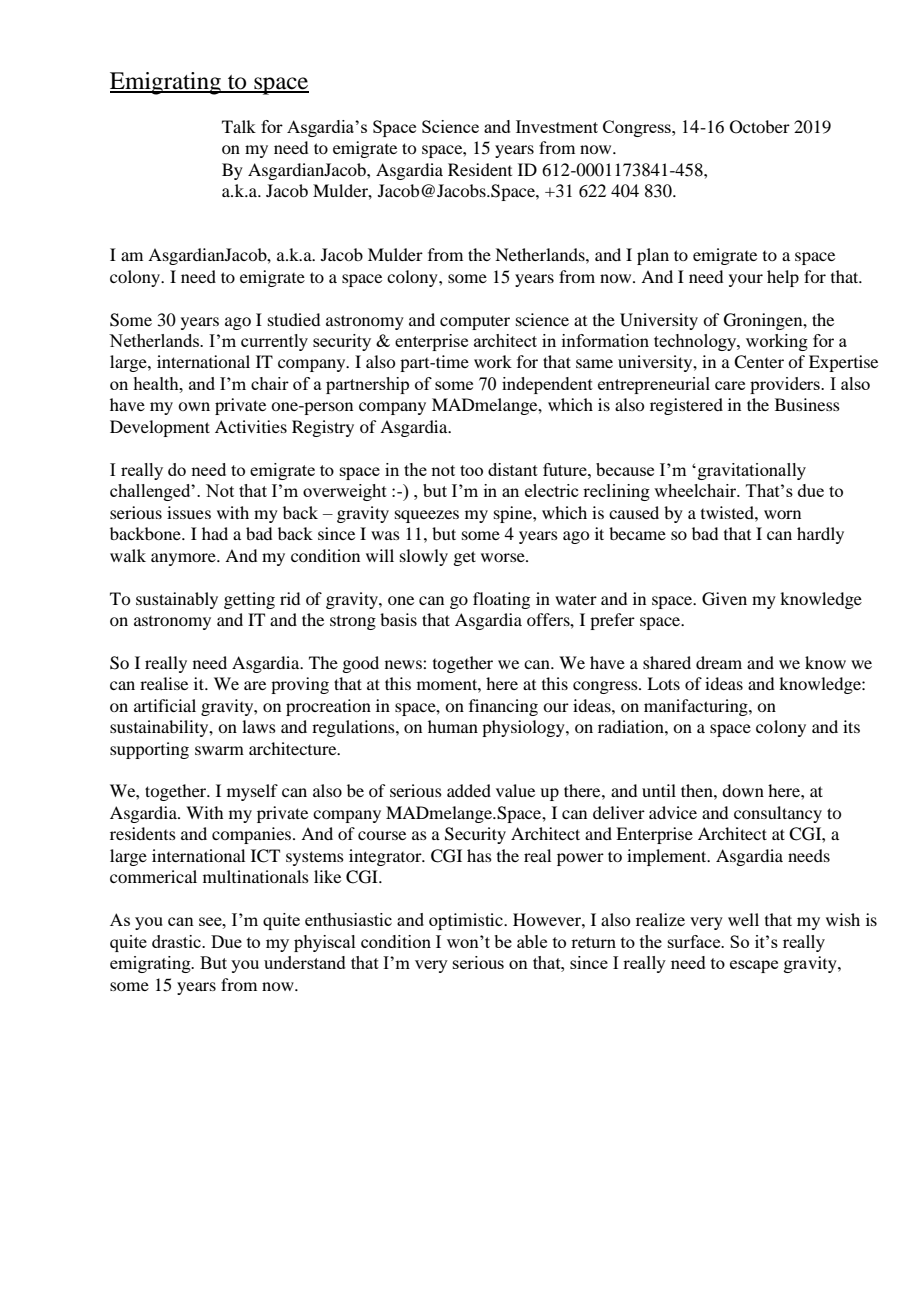 This screenshot has height=1308, width=924. I want to click on Investment, so click(557, 126).
